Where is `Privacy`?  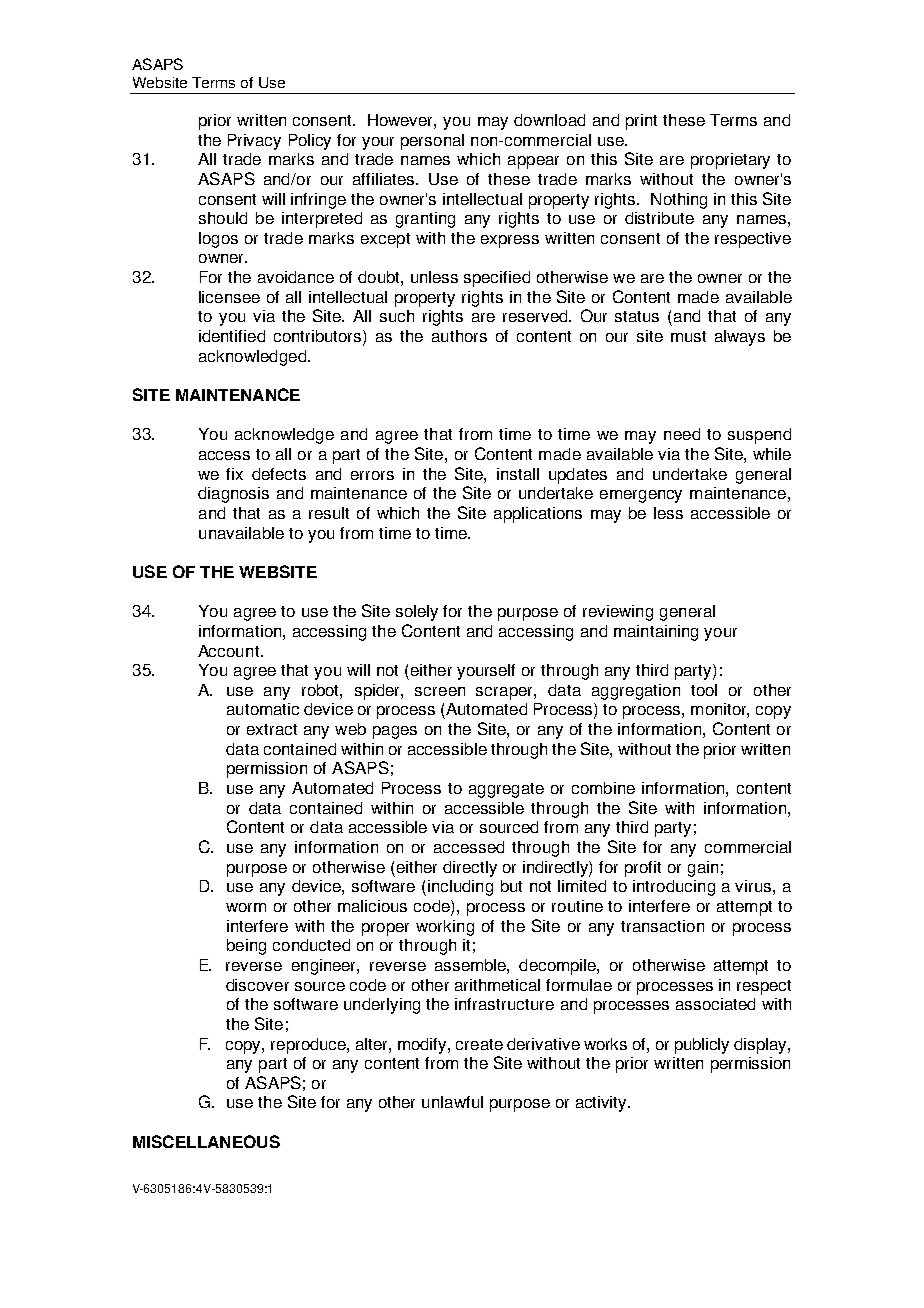
Privacy is located at coordinates (254, 142).
